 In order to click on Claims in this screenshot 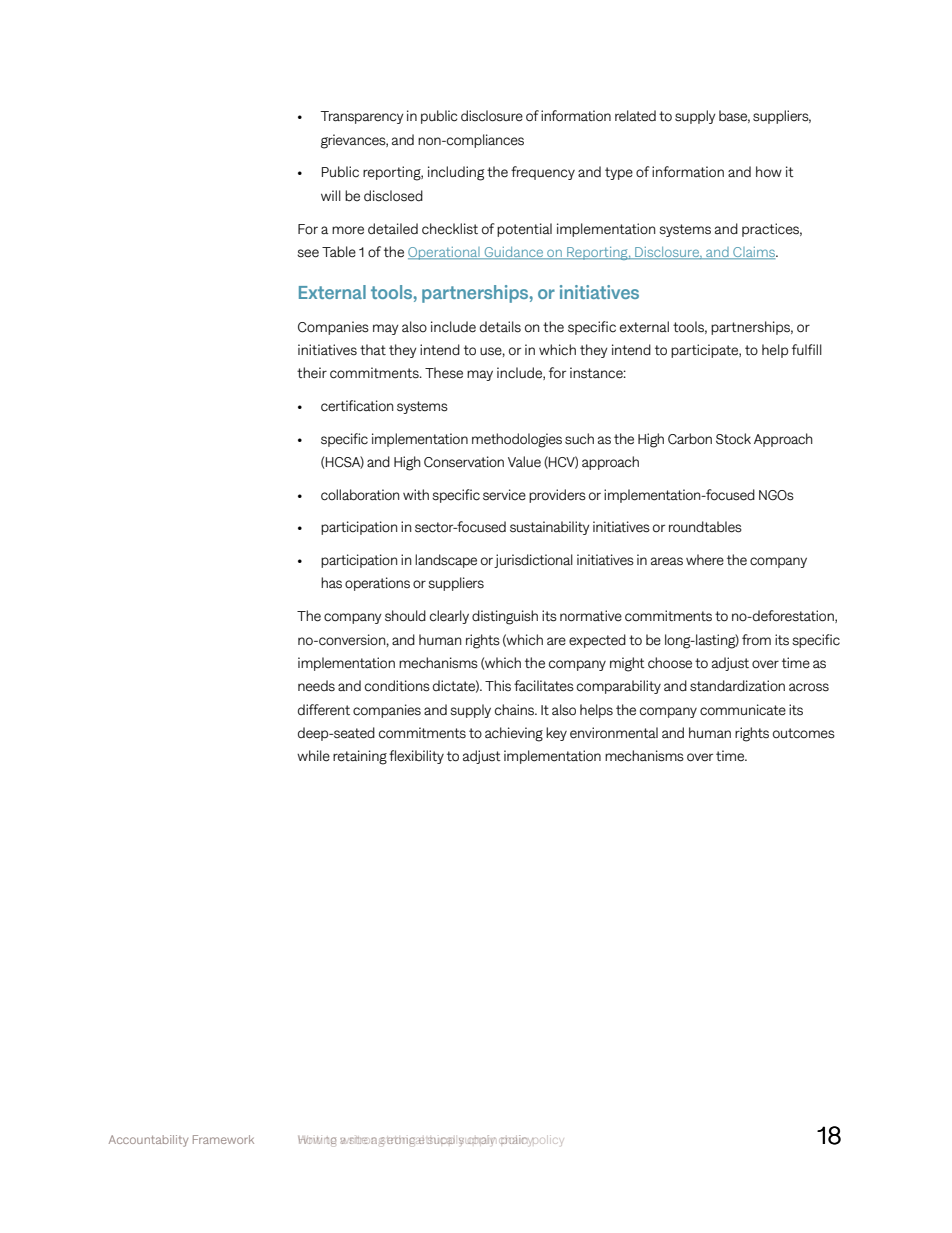, I will do `click(754, 253)`.
